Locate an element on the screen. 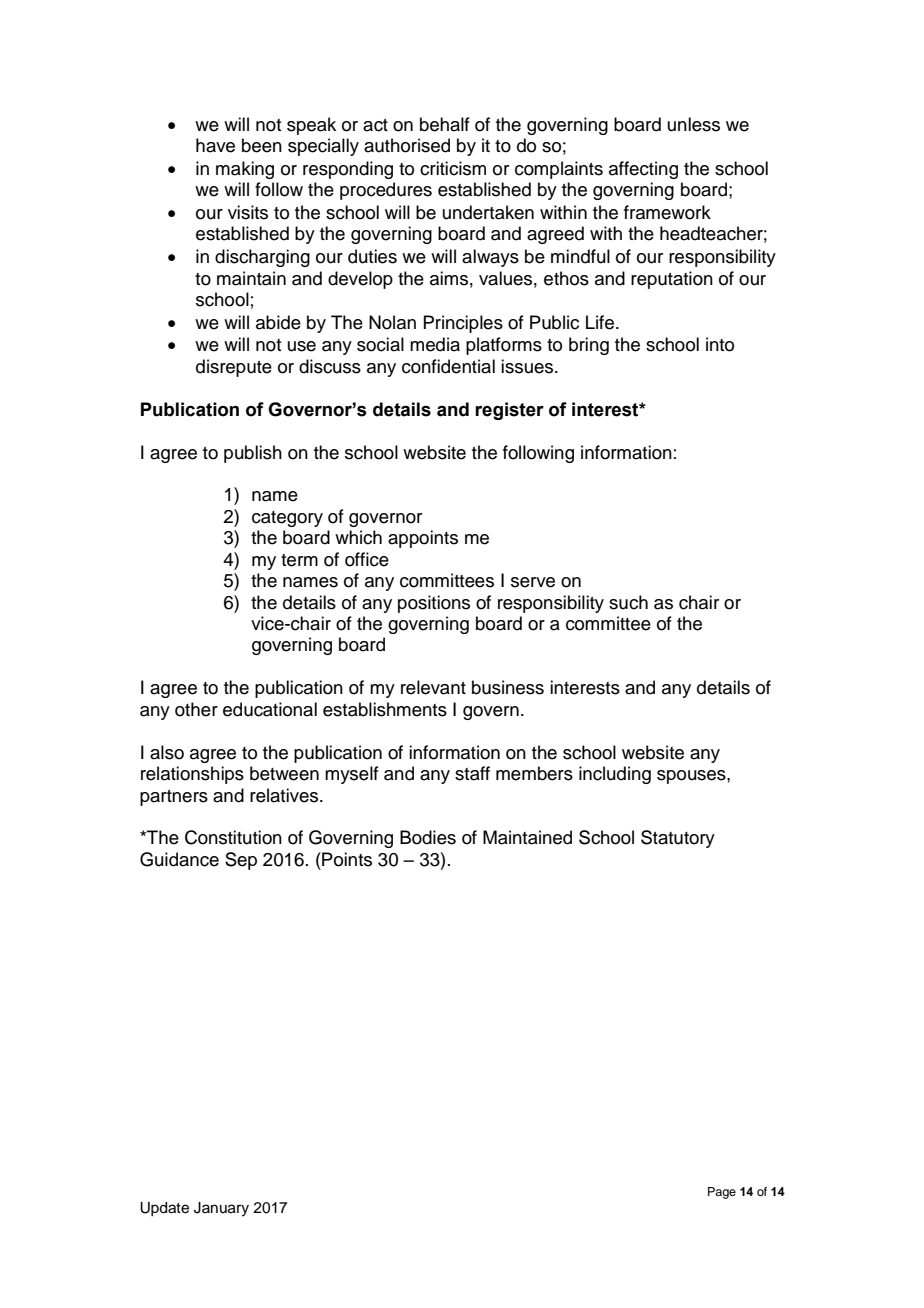  confidential is located at coordinates (448, 366).
